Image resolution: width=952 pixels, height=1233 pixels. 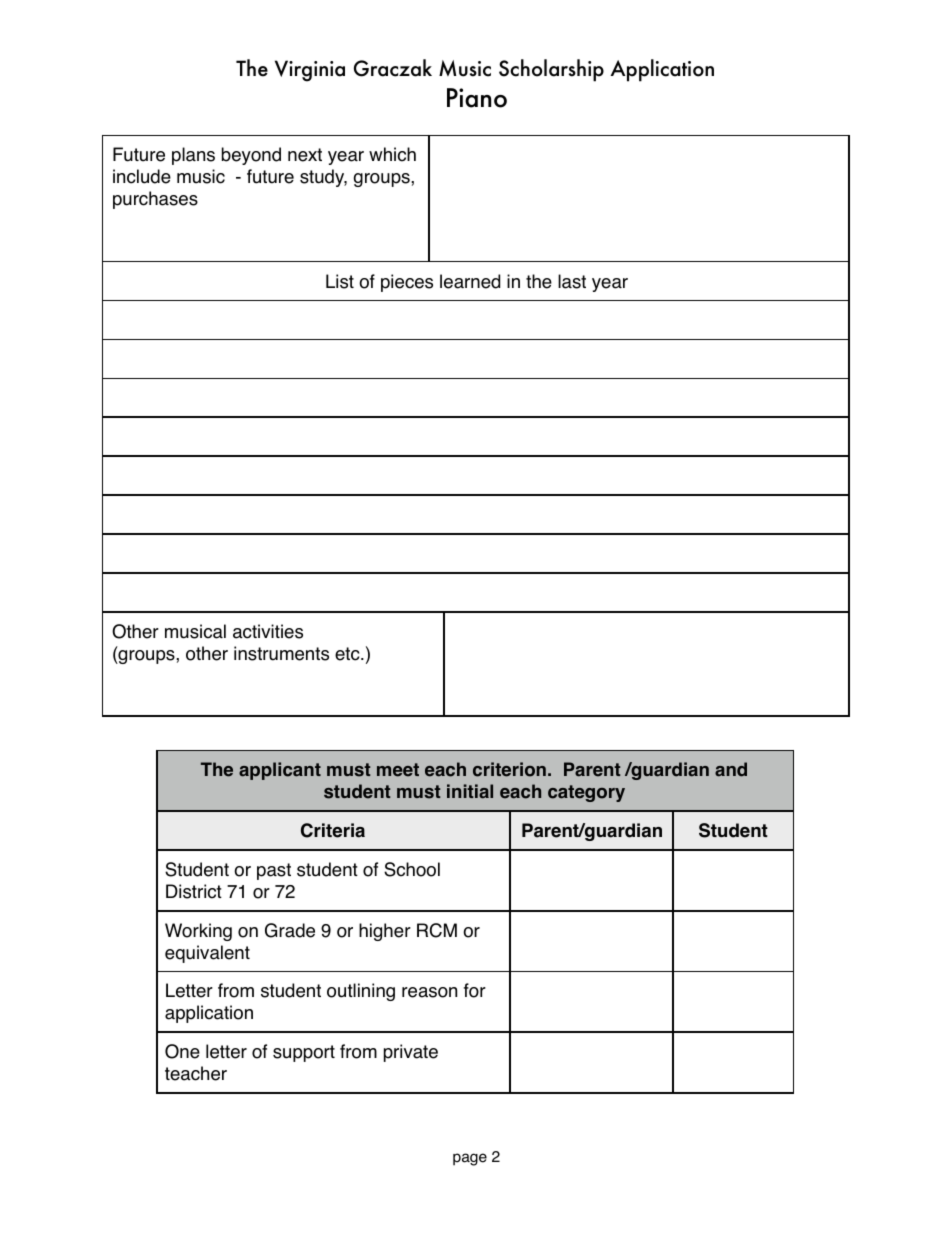 I want to click on which, so click(x=392, y=154).
